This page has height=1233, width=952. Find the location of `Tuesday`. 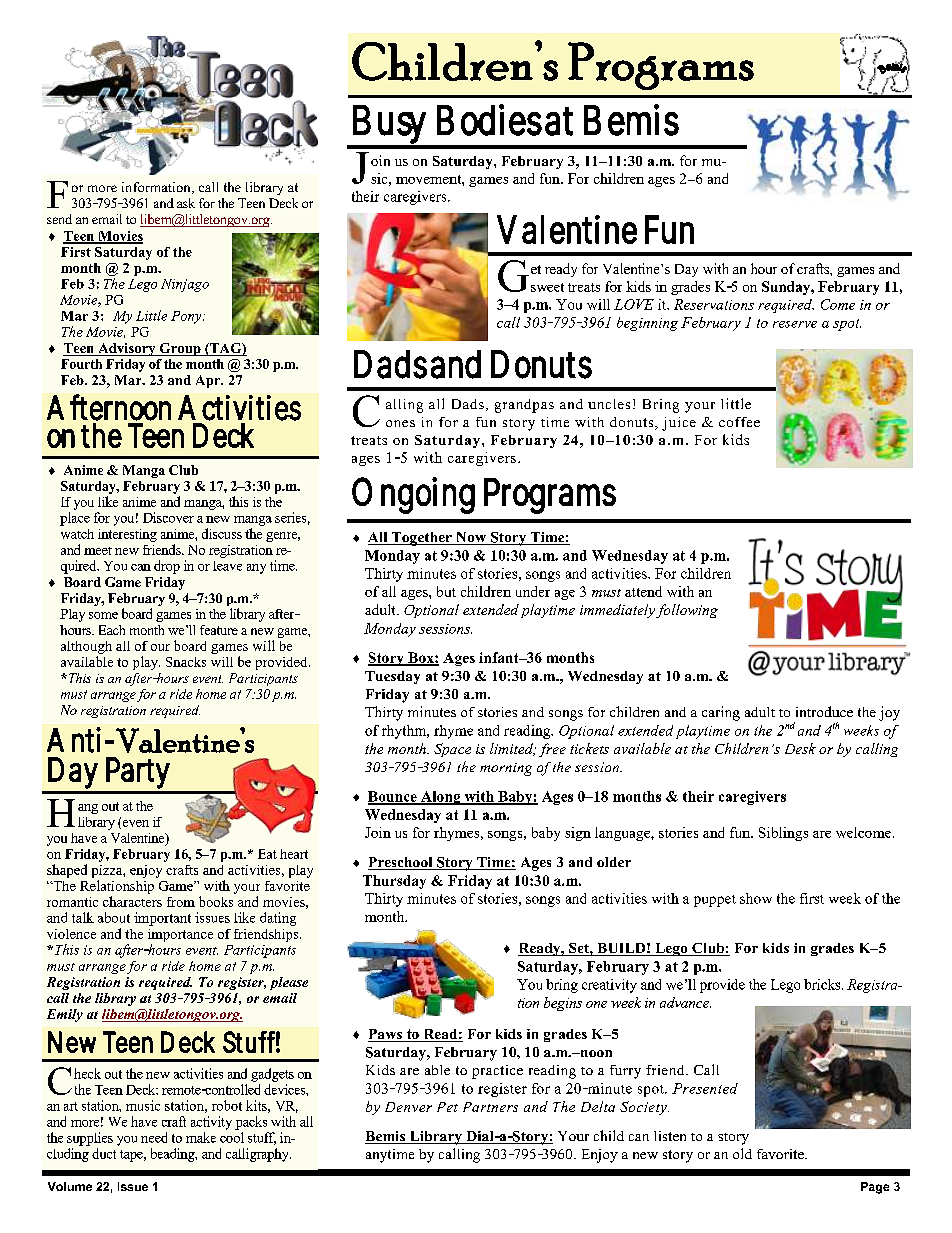

Tuesday is located at coordinates (392, 677).
